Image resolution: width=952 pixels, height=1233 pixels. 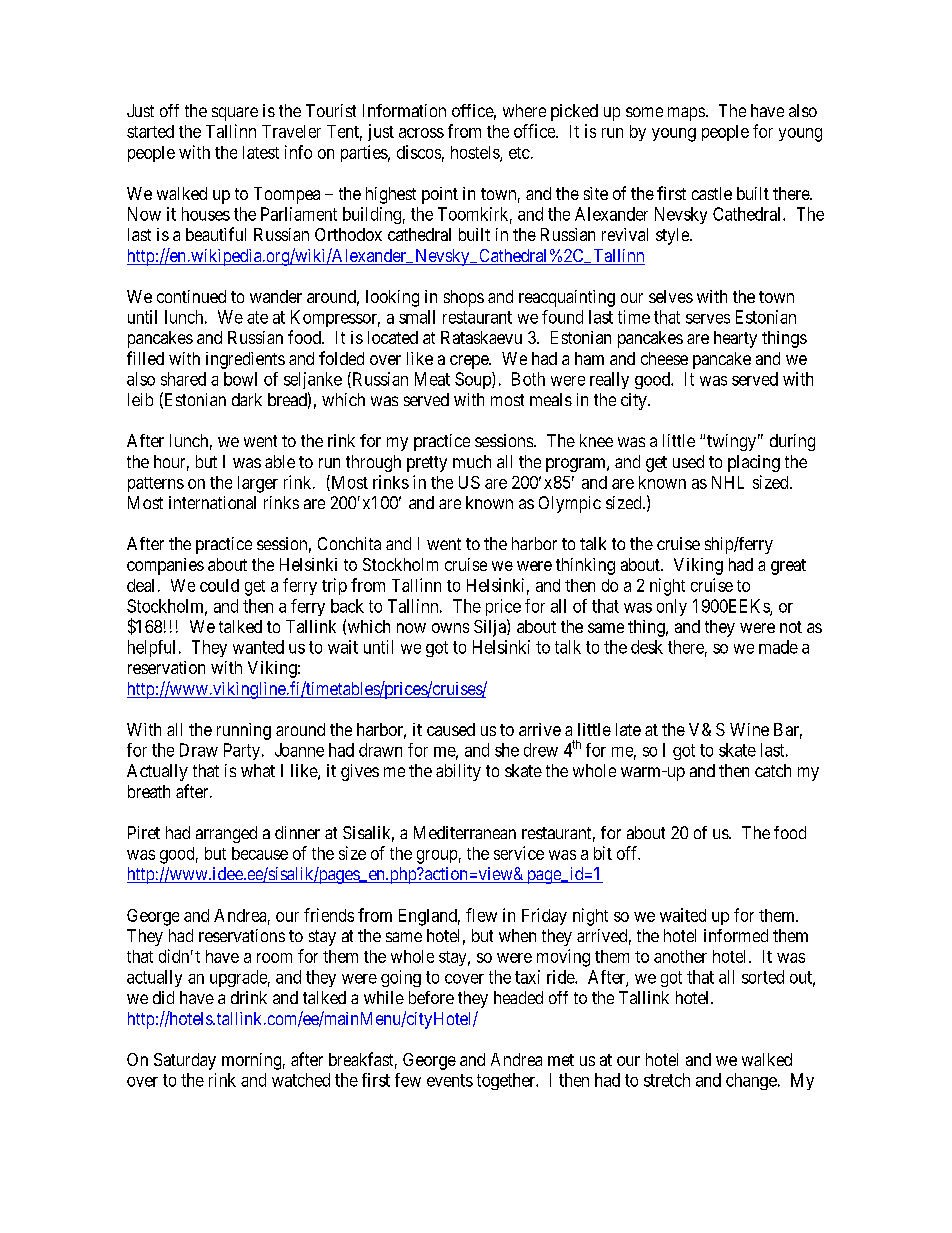 What do you see at coordinates (450, 628) in the screenshot?
I see `owns` at bounding box center [450, 628].
